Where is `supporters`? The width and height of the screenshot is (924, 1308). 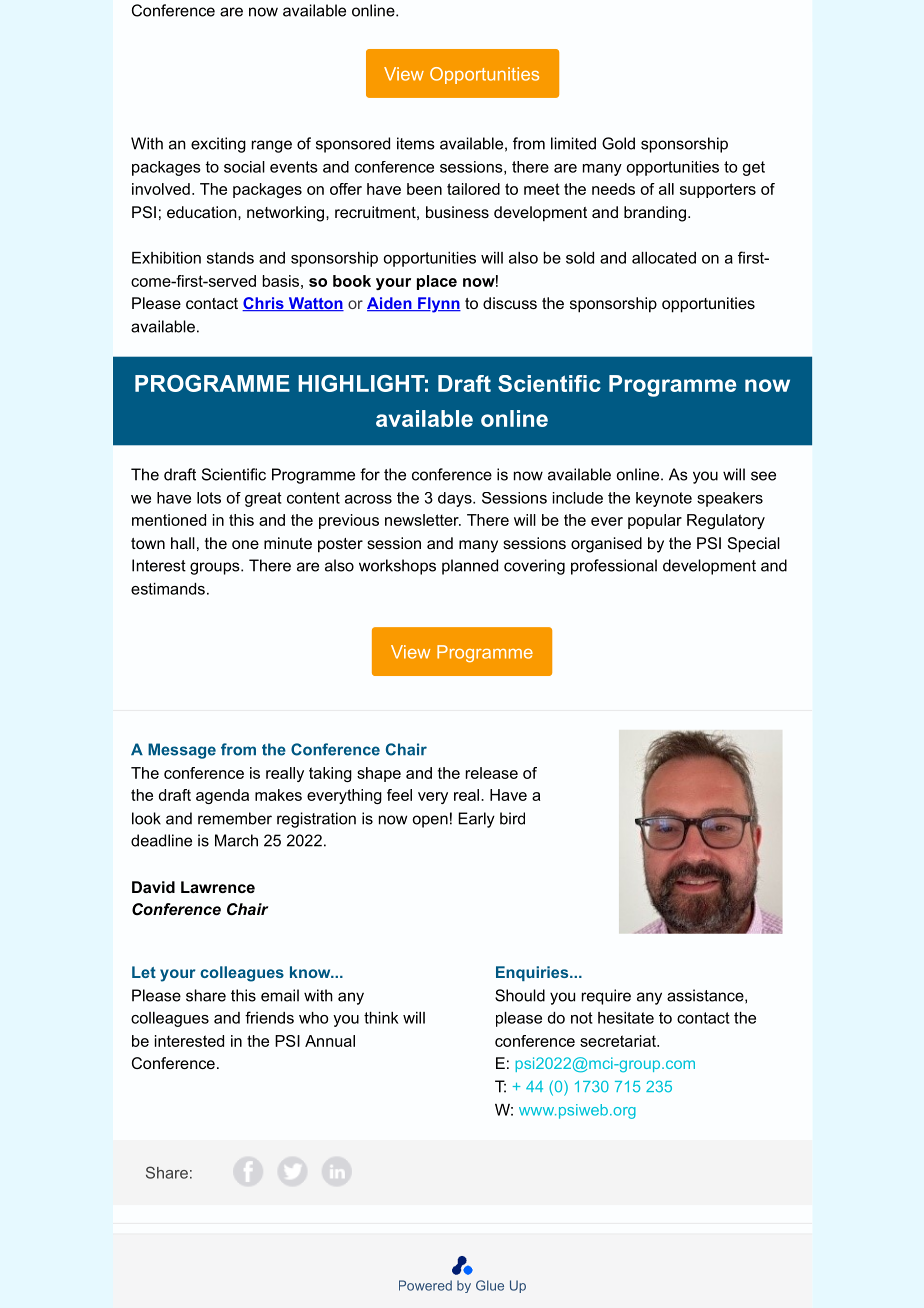
supporters is located at coordinates (718, 190).
